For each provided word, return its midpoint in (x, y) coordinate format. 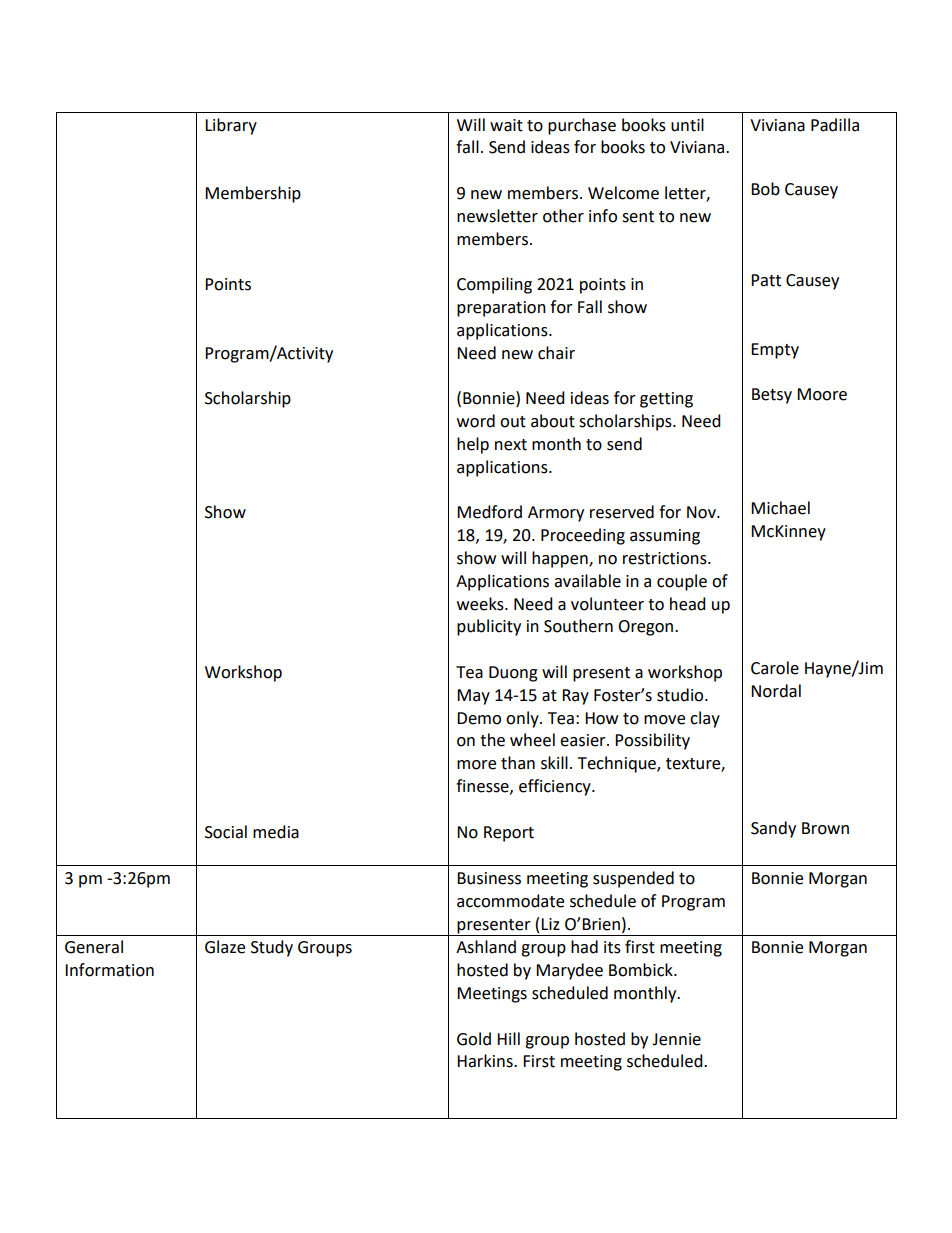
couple (682, 582)
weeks (481, 604)
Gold (474, 1039)
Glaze (225, 947)
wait (506, 125)
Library (231, 126)
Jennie (676, 1039)
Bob (765, 189)
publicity (489, 627)
